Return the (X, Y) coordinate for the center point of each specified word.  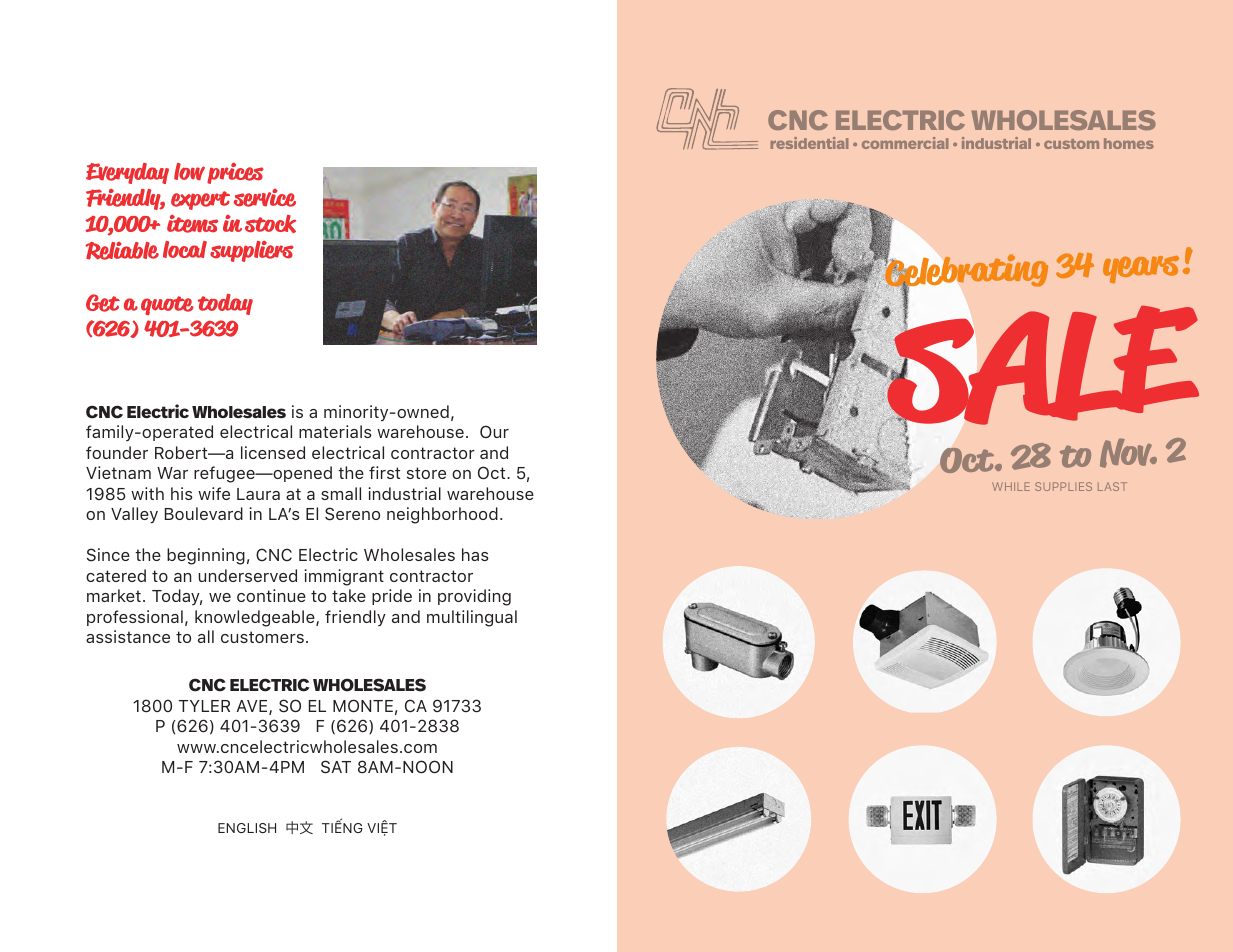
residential (809, 143)
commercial (905, 143)
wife (214, 493)
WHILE (1011, 486)
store (426, 473)
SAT (336, 767)
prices (235, 173)
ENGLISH (247, 828)
